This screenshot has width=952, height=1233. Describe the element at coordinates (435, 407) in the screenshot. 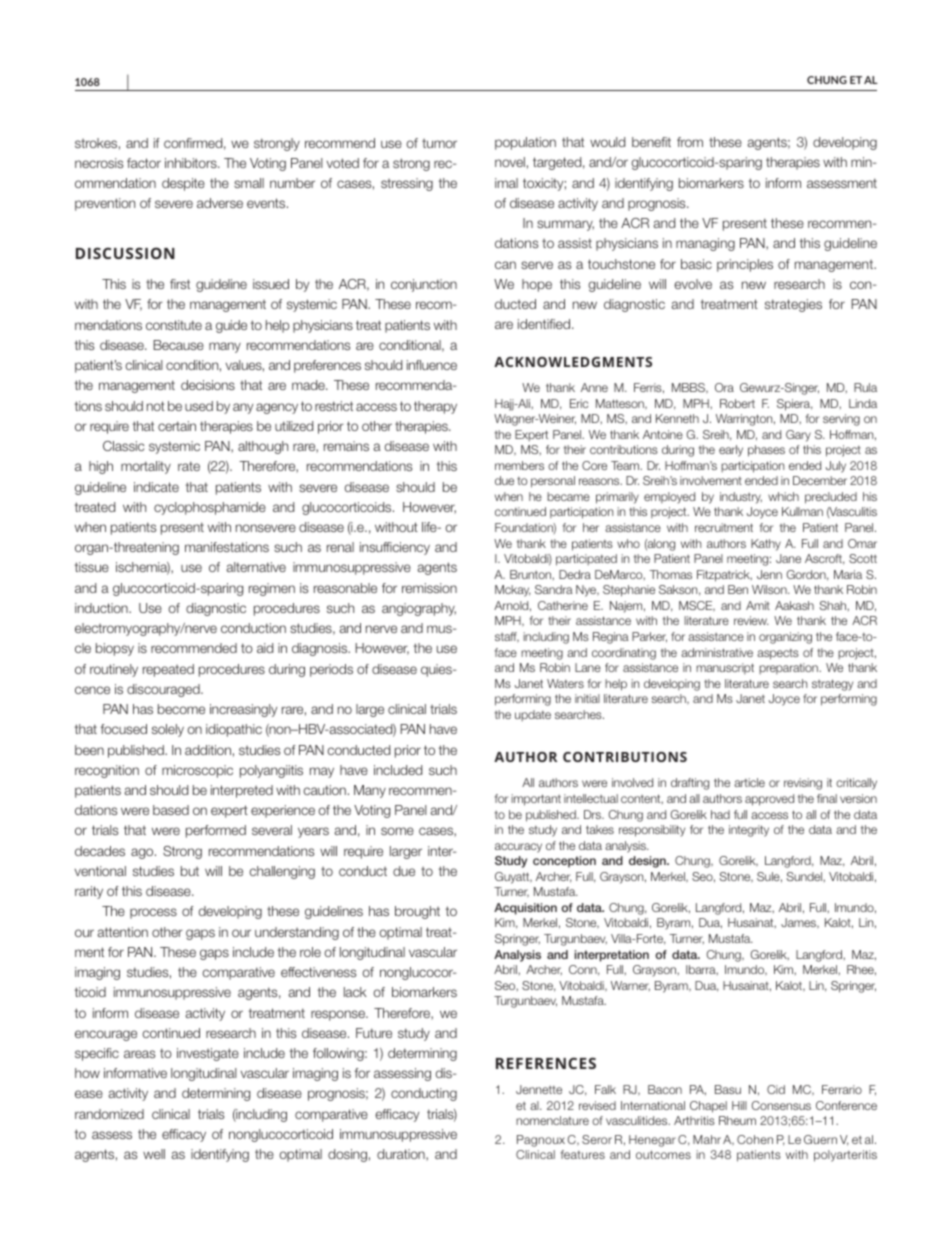

I see `therapy` at that location.
